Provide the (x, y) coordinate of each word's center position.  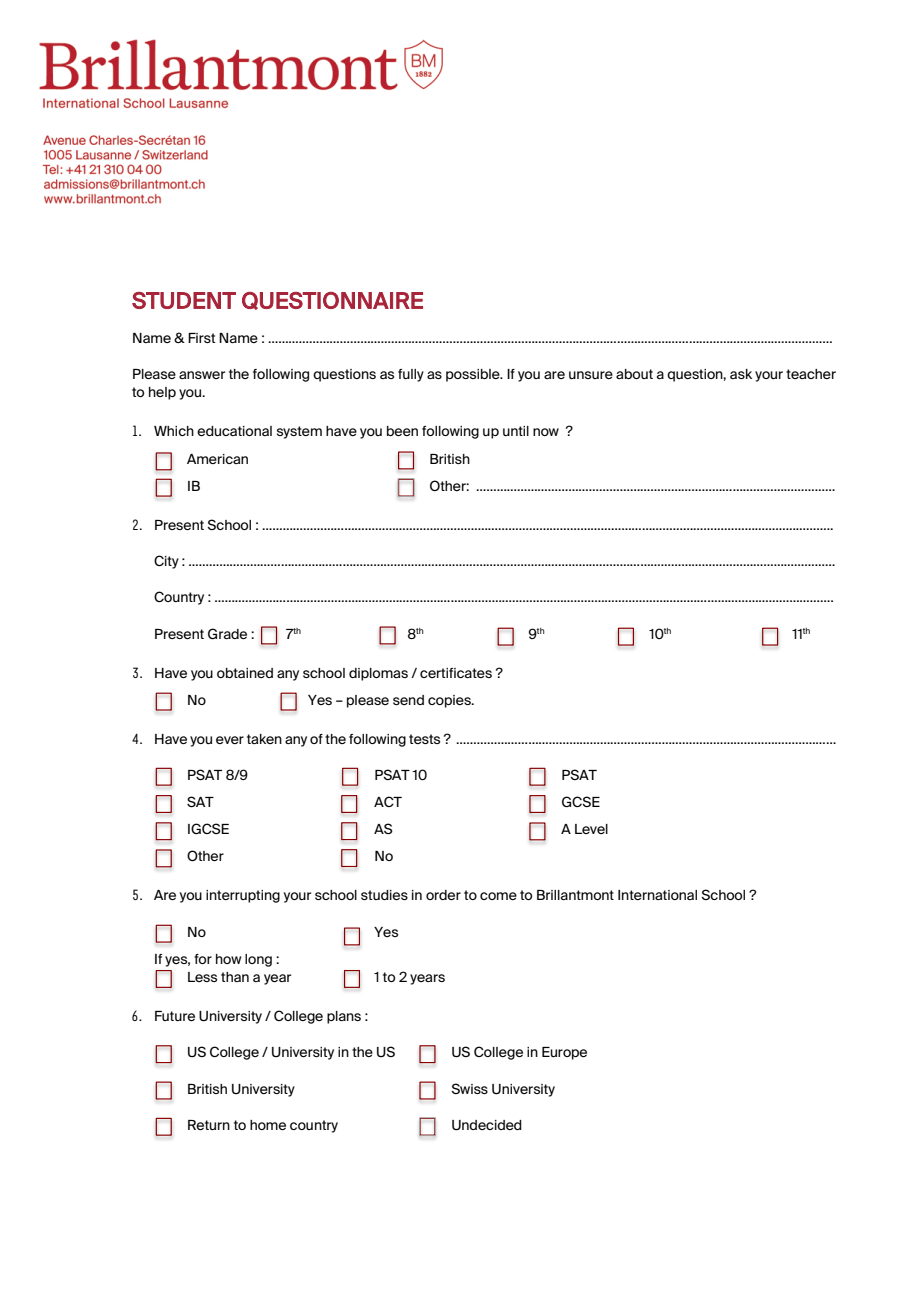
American (217, 459)
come (498, 896)
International (657, 895)
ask (741, 374)
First (201, 338)
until (516, 431)
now (546, 432)
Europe (564, 1053)
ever (230, 740)
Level (591, 829)
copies (450, 701)
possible (474, 375)
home (268, 1125)
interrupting (243, 896)
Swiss (470, 1088)
